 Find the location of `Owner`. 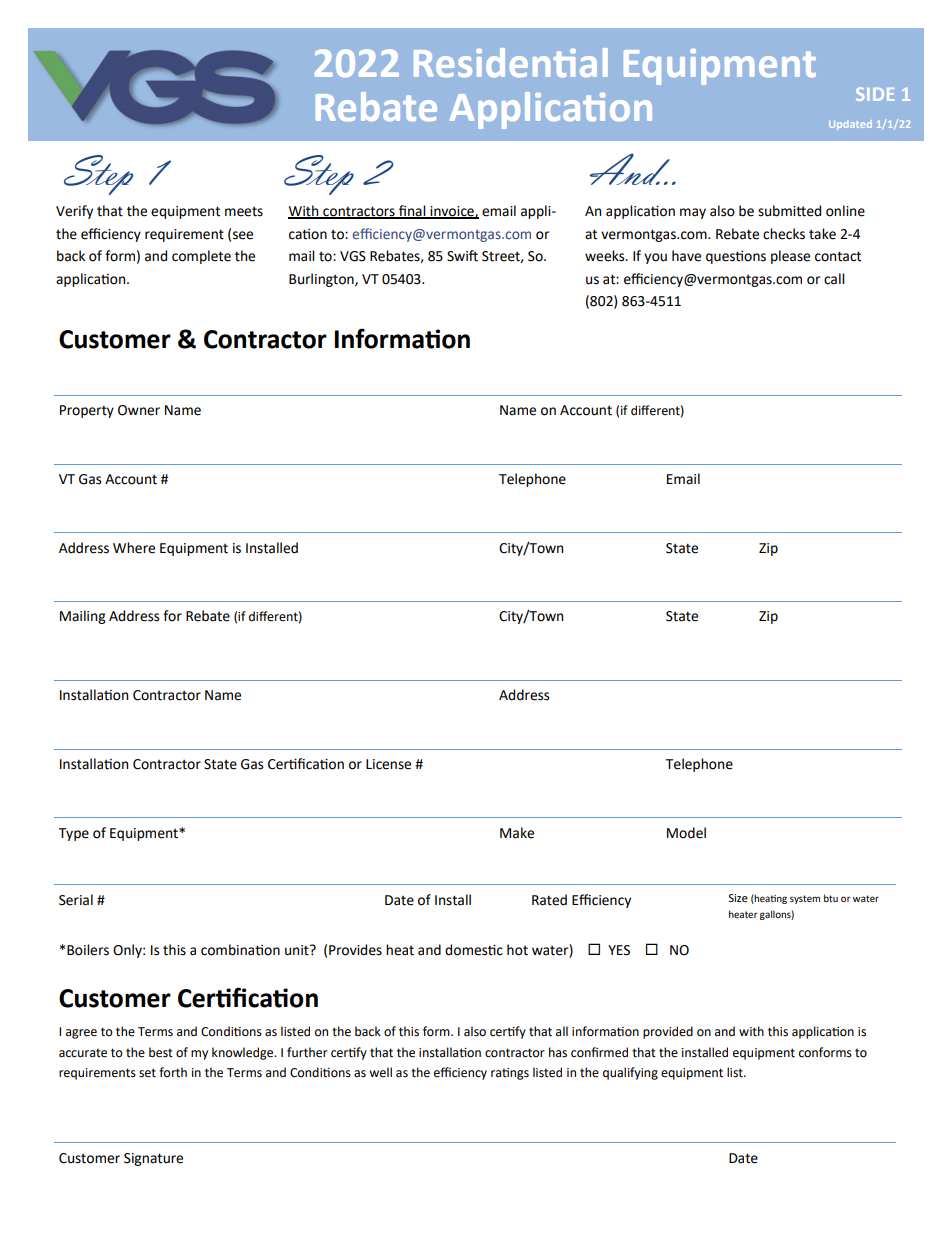

Owner is located at coordinates (139, 410).
